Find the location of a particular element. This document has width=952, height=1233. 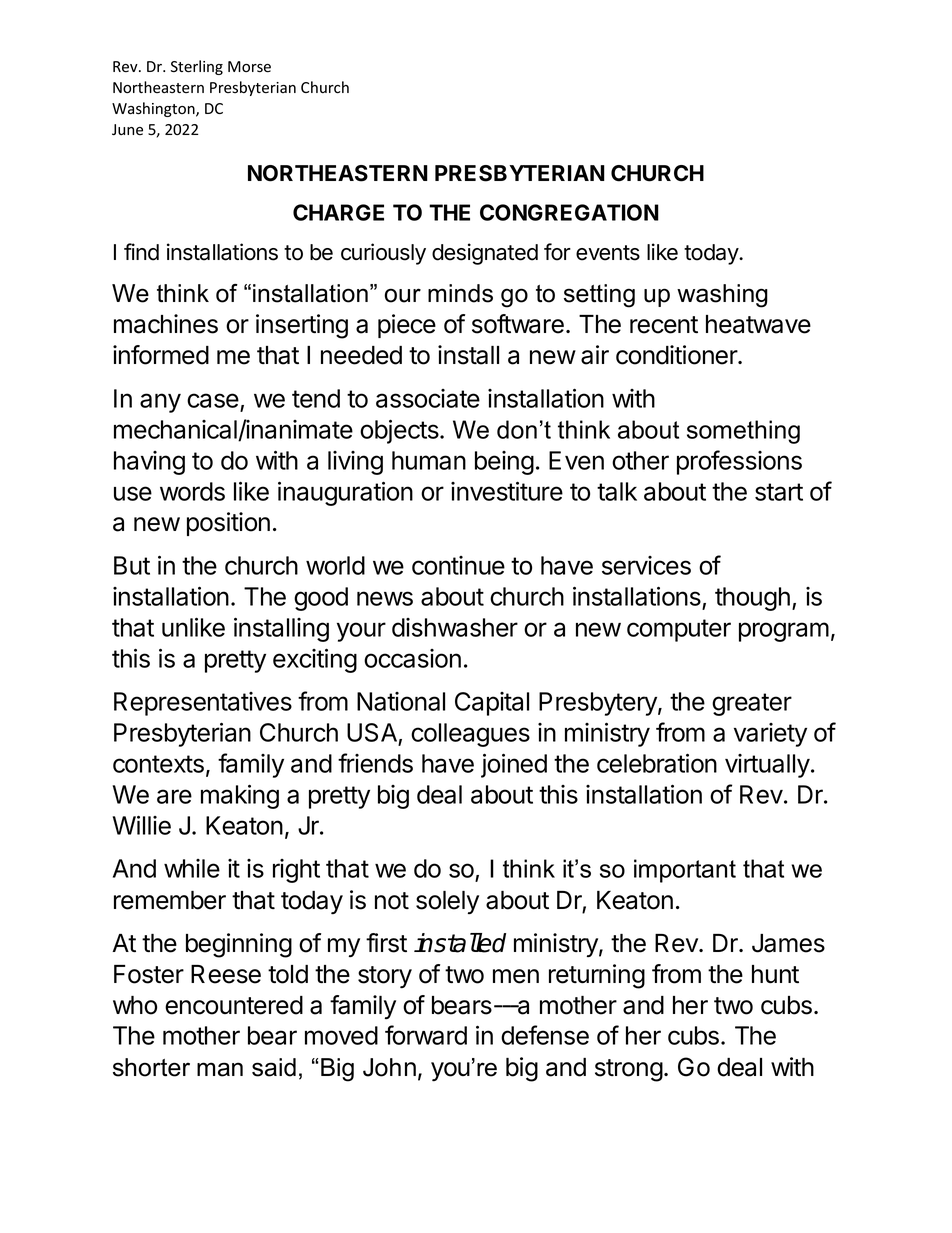

recent is located at coordinates (664, 325).
